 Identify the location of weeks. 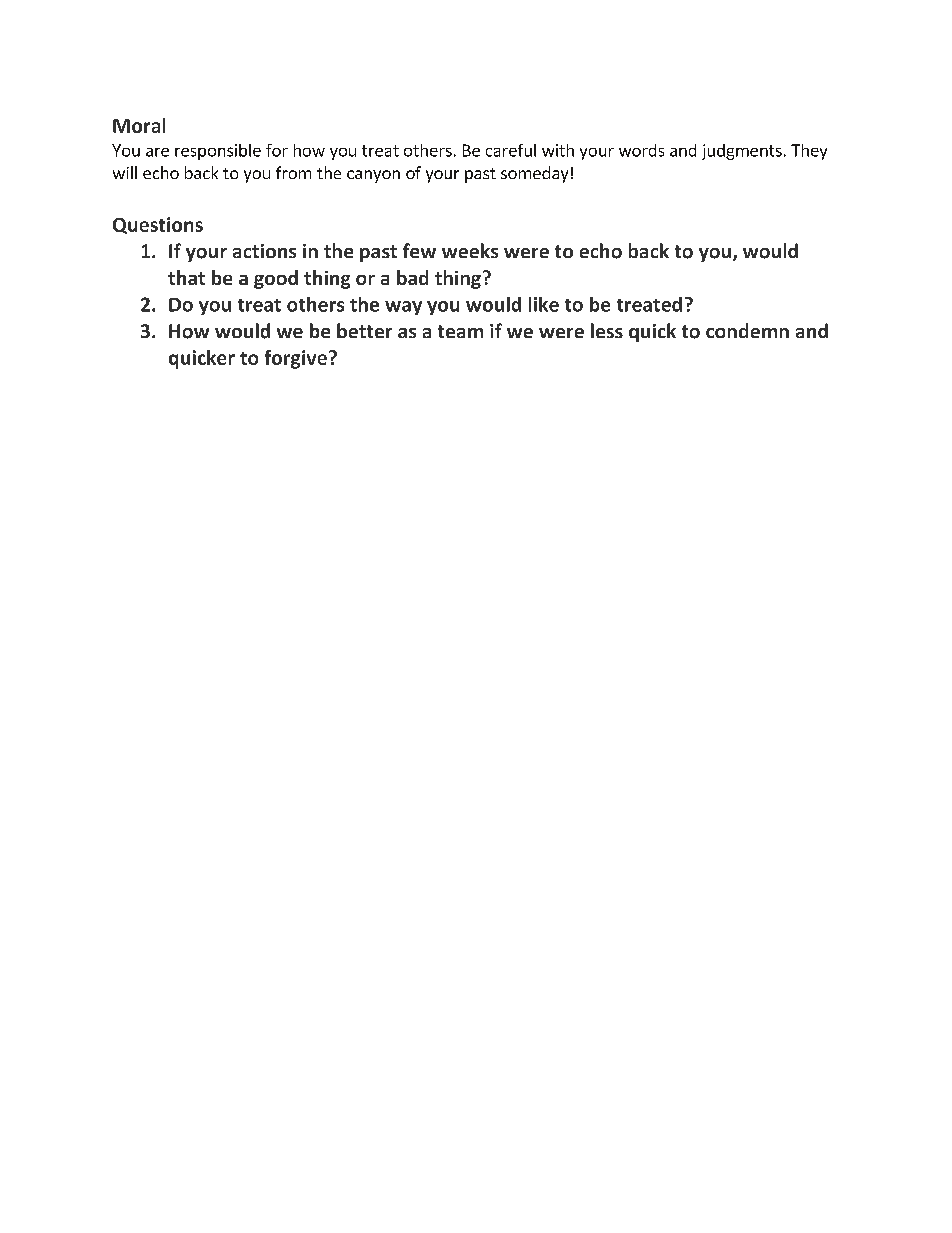
(470, 250).
